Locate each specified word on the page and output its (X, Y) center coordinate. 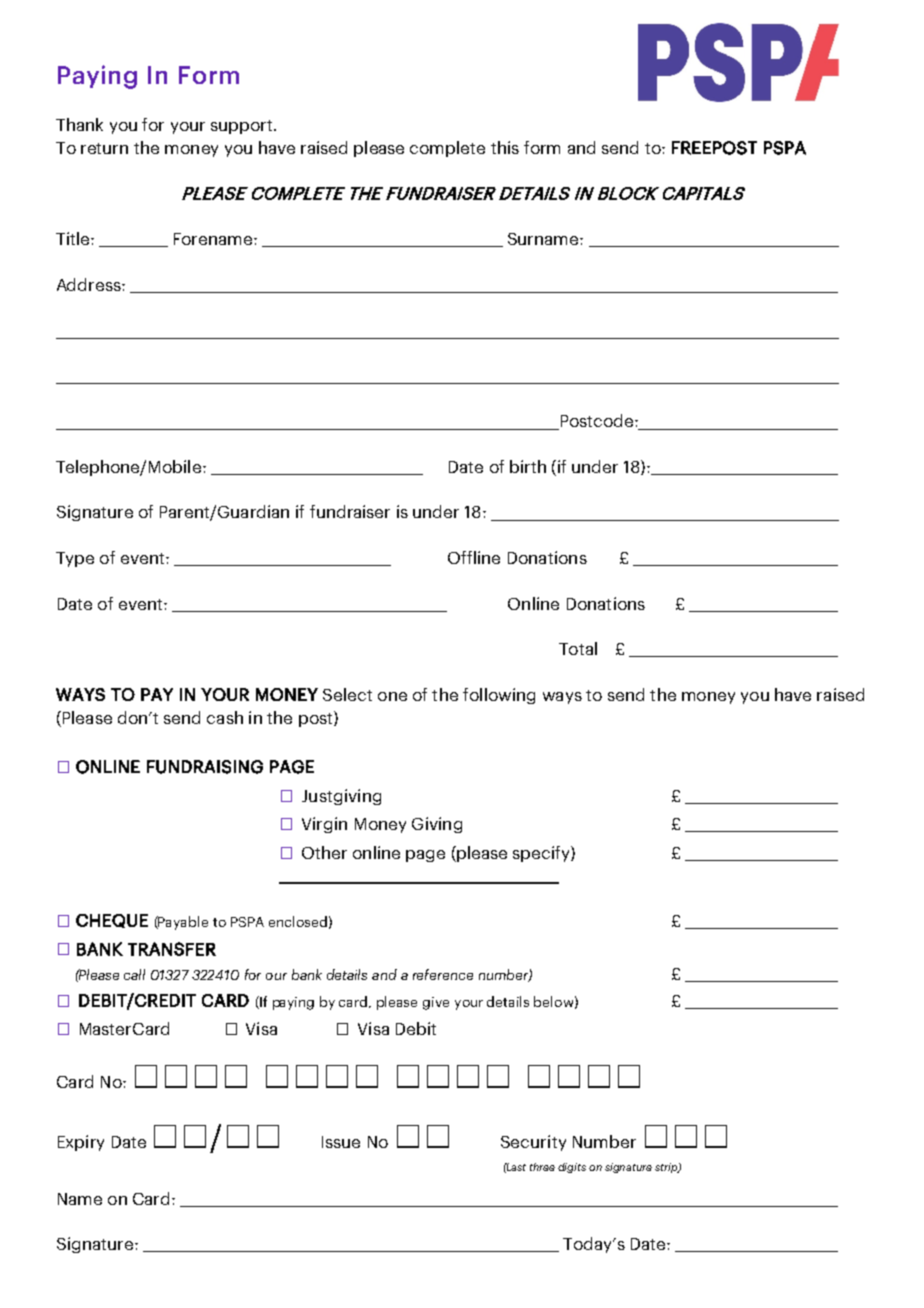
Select (347, 694)
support (243, 127)
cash (225, 717)
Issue (341, 1142)
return (104, 148)
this (505, 147)
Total (578, 648)
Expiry (81, 1143)
